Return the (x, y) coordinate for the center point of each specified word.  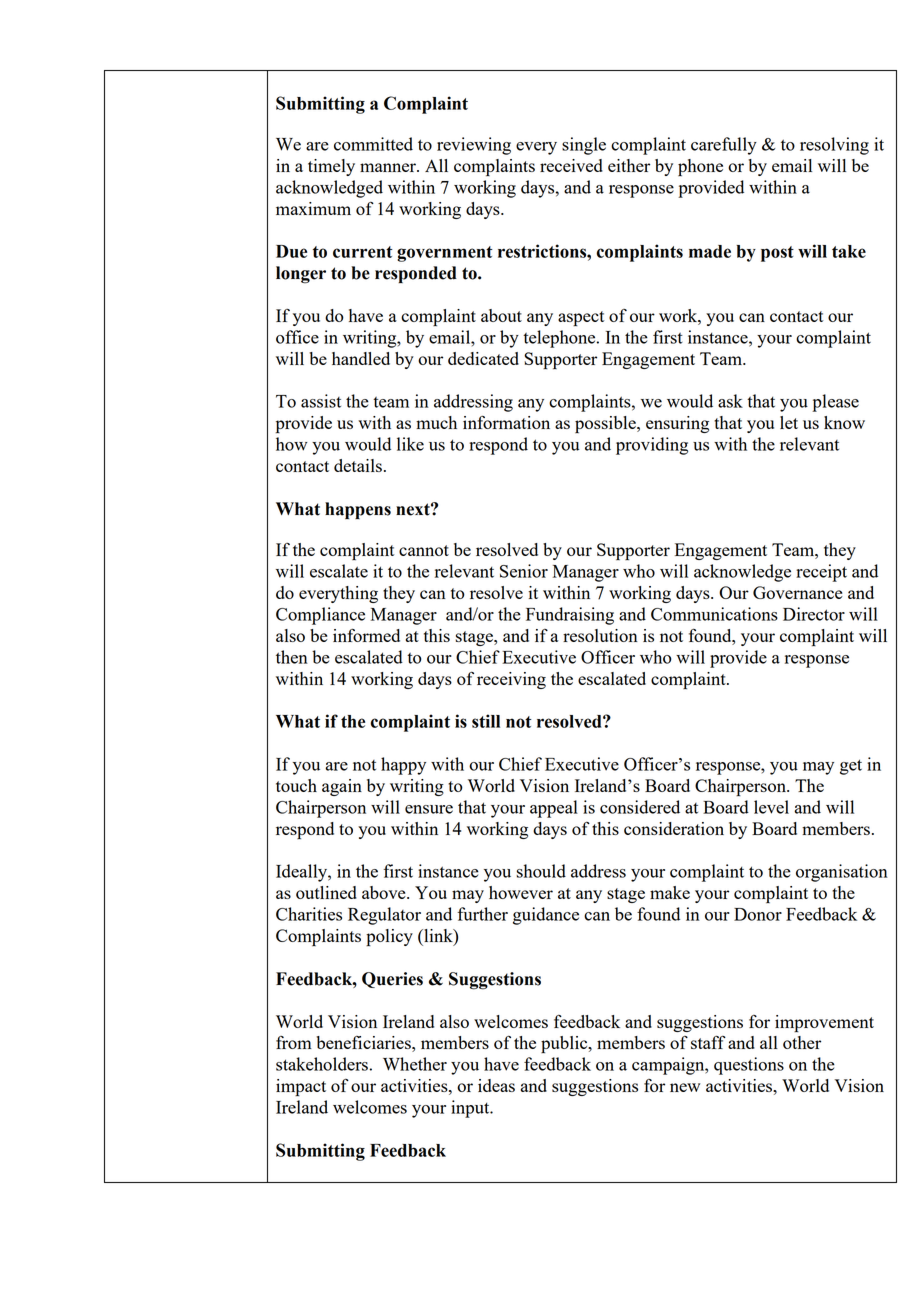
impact (301, 1087)
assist (321, 401)
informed (366, 635)
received (571, 165)
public (565, 1044)
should (541, 871)
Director (814, 614)
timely (331, 167)
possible (606, 424)
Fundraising (570, 616)
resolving (834, 146)
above (385, 892)
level (771, 807)
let (789, 422)
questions (749, 1066)
